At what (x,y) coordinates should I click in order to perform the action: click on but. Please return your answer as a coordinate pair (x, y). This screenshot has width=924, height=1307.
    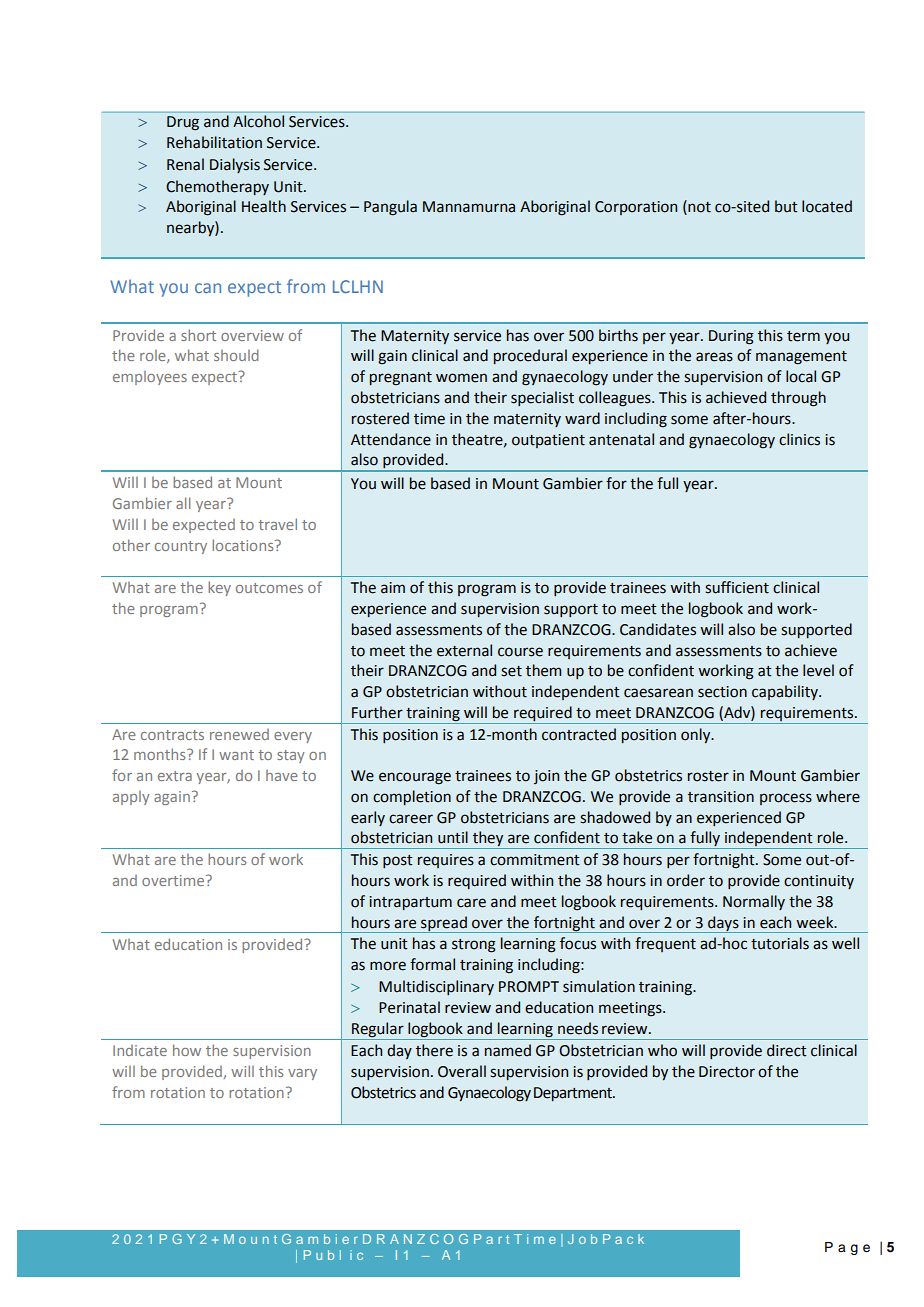
    Looking at the image, I should click on (786, 206).
